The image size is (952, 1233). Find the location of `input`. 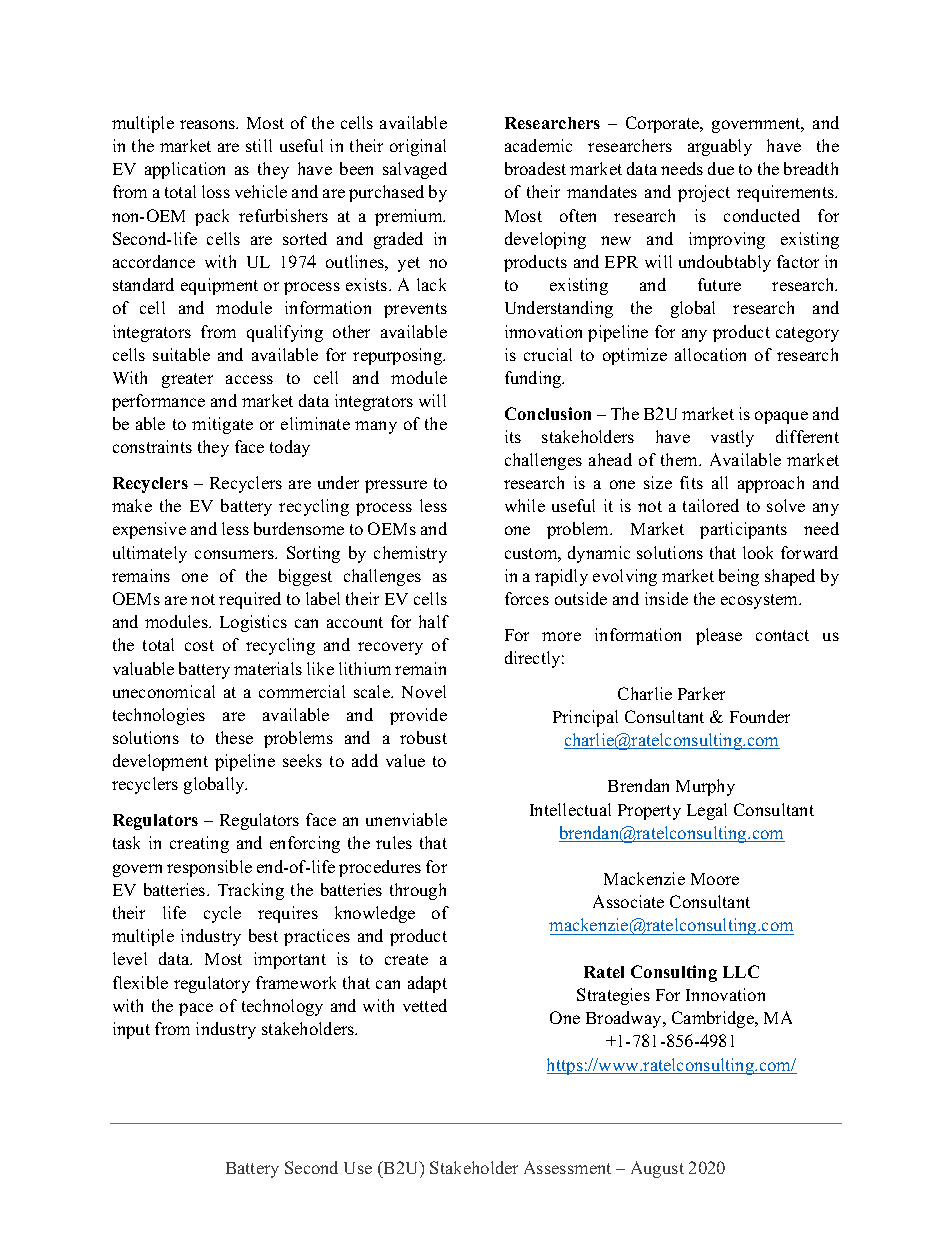

input is located at coordinates (131, 1030).
